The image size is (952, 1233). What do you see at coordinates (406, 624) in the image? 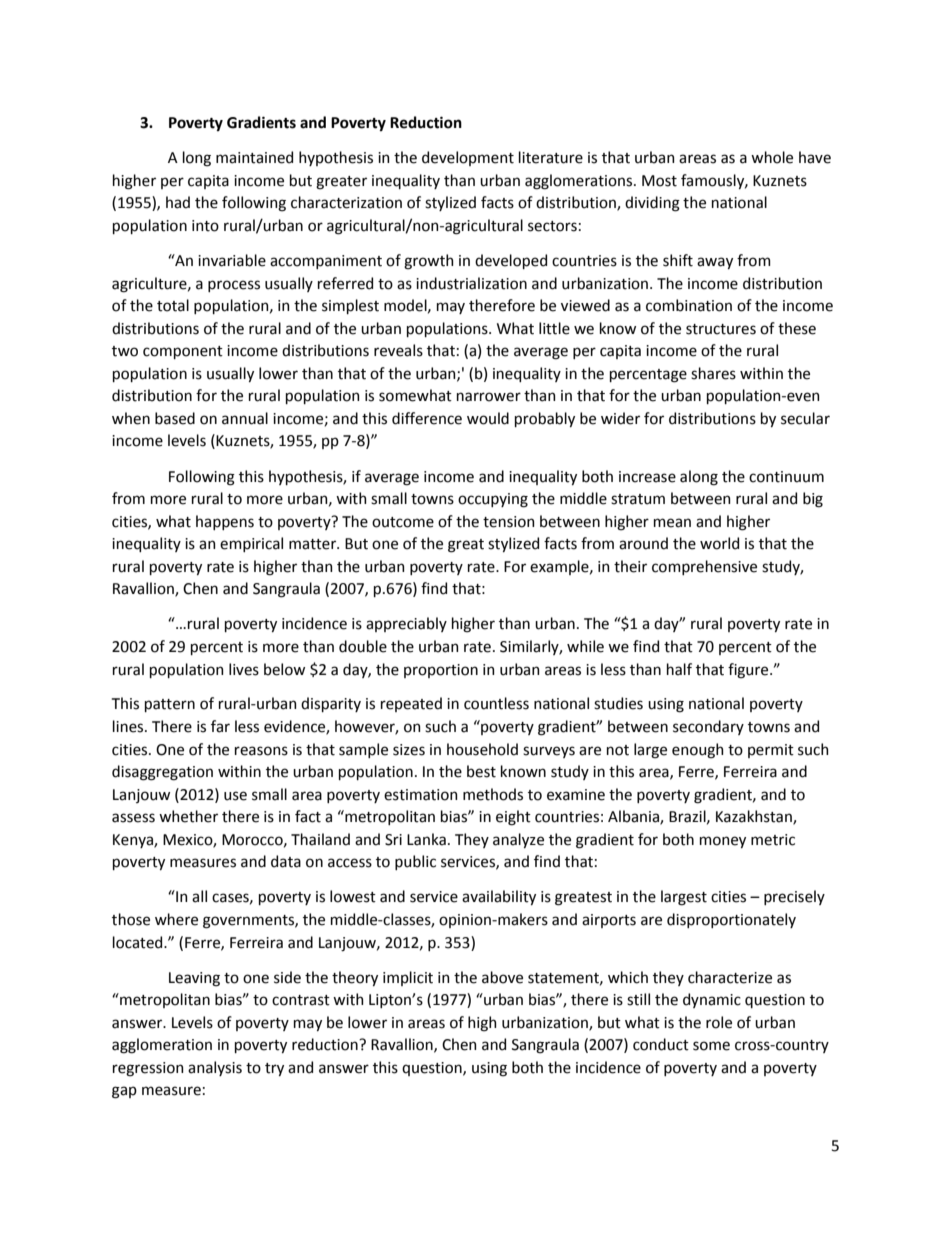
I see `appreciably` at bounding box center [406, 624].
